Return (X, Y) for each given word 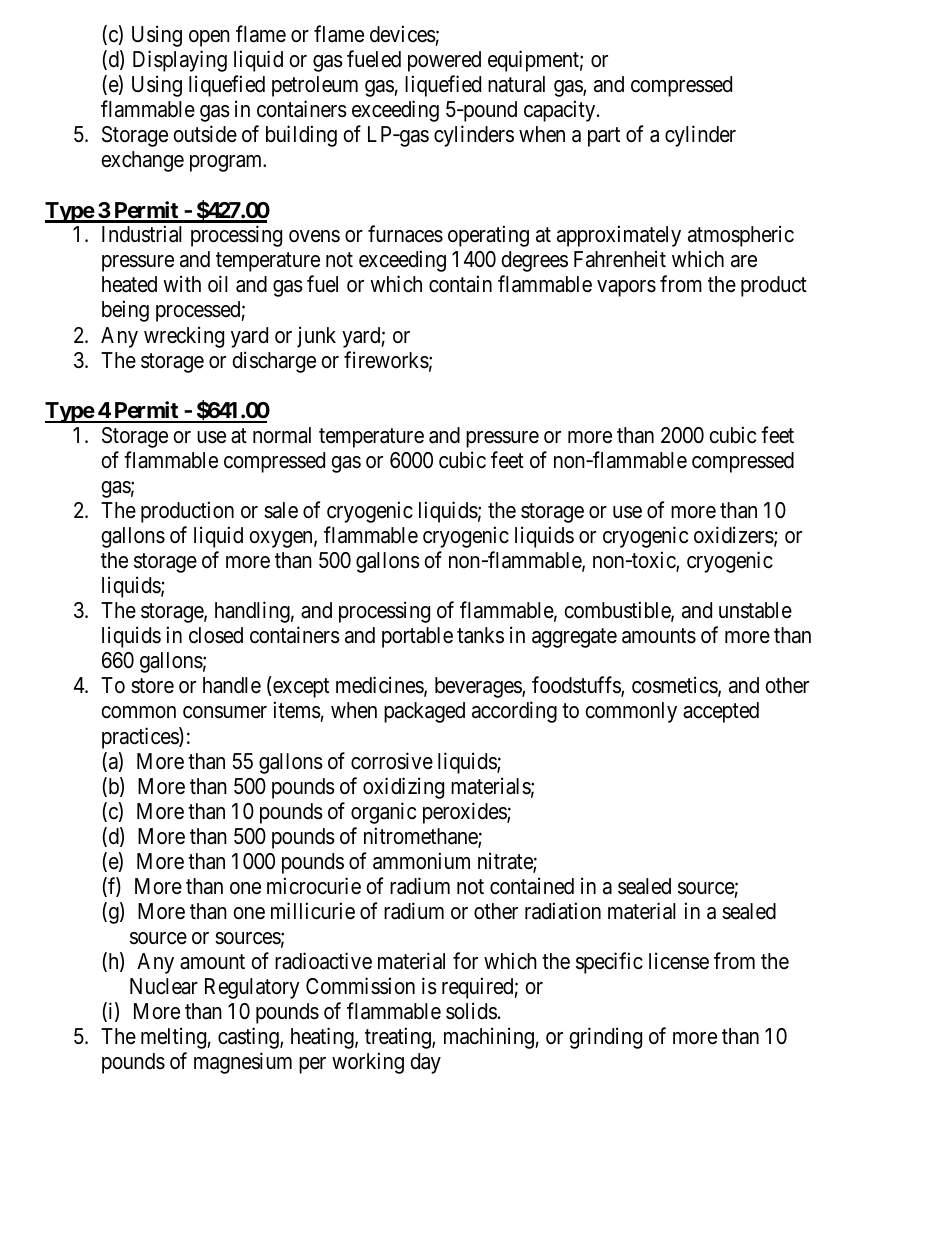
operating (488, 236)
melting (173, 1038)
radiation (563, 911)
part (604, 137)
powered (444, 61)
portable (417, 637)
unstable (755, 610)
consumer (225, 712)
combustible (618, 611)
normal (282, 435)
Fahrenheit (620, 259)
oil (218, 284)
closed (216, 635)
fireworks (386, 360)
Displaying (180, 61)
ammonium (421, 861)
